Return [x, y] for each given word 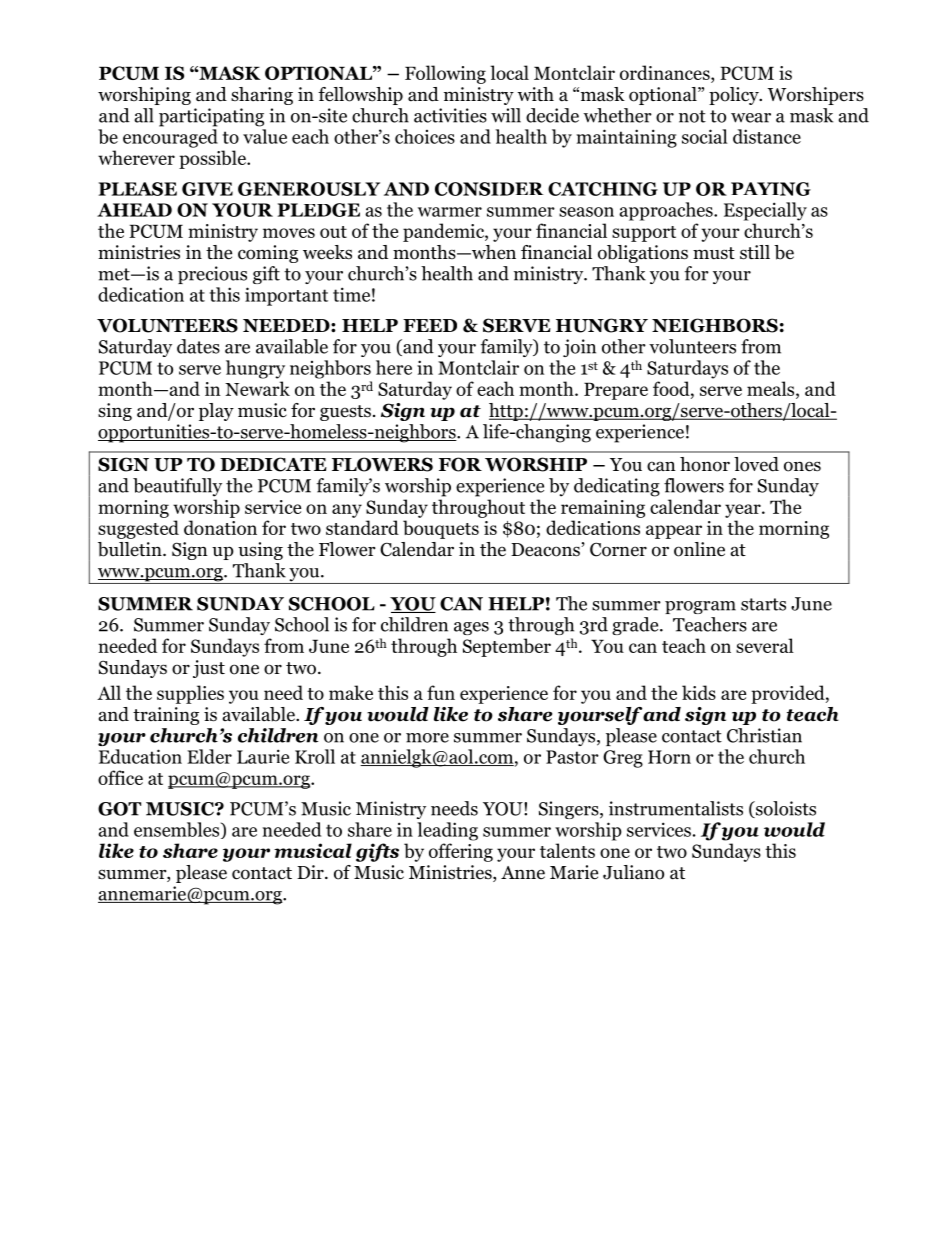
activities [450, 115]
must [714, 253]
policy [735, 96]
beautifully [177, 487]
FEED [430, 325]
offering [461, 852]
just [209, 669]
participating [211, 117]
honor [705, 464]
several [765, 645]
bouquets [441, 529]
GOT [119, 809]
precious [212, 275]
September [507, 647]
